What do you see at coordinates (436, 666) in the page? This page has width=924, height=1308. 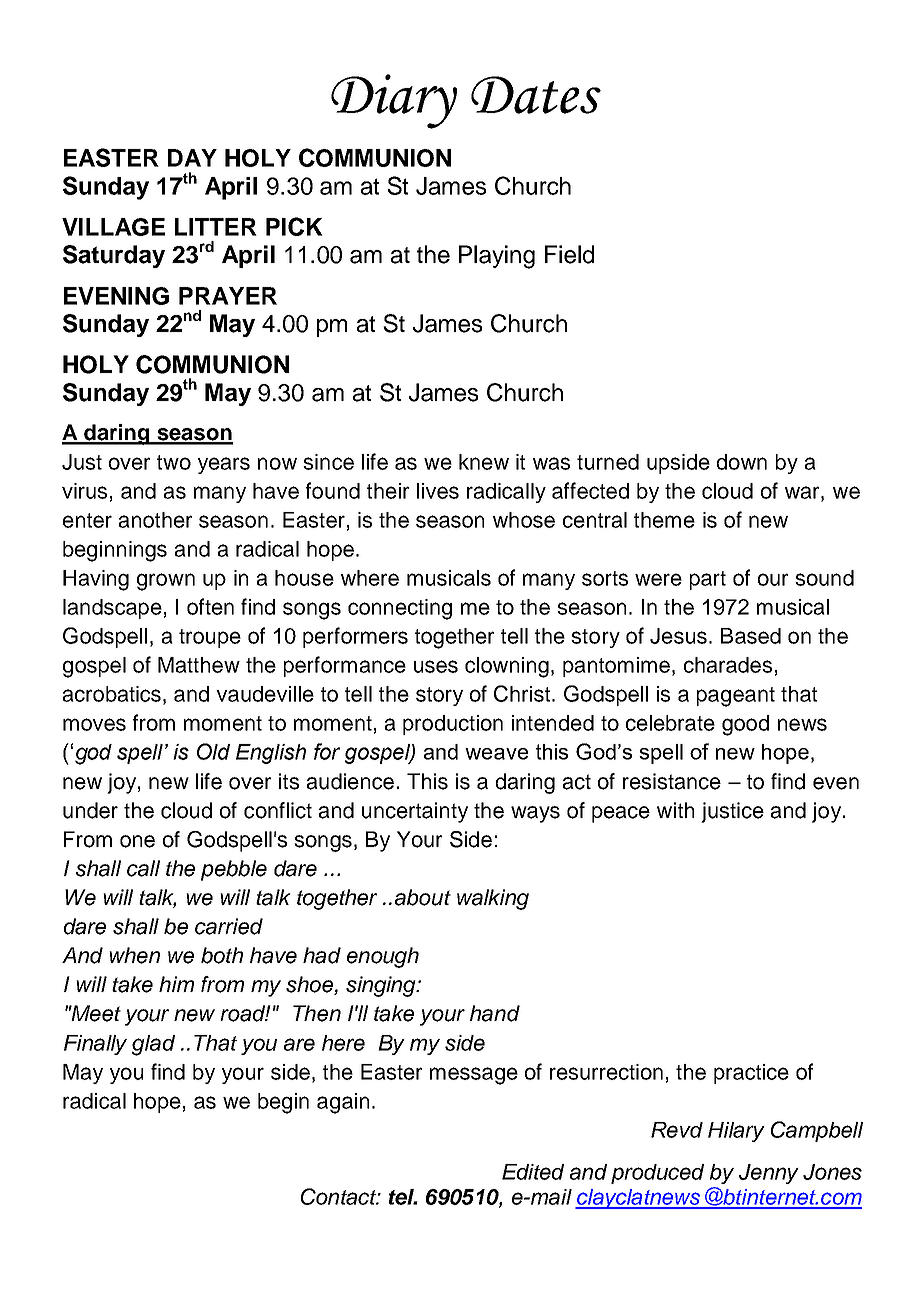 I see `uses` at bounding box center [436, 666].
